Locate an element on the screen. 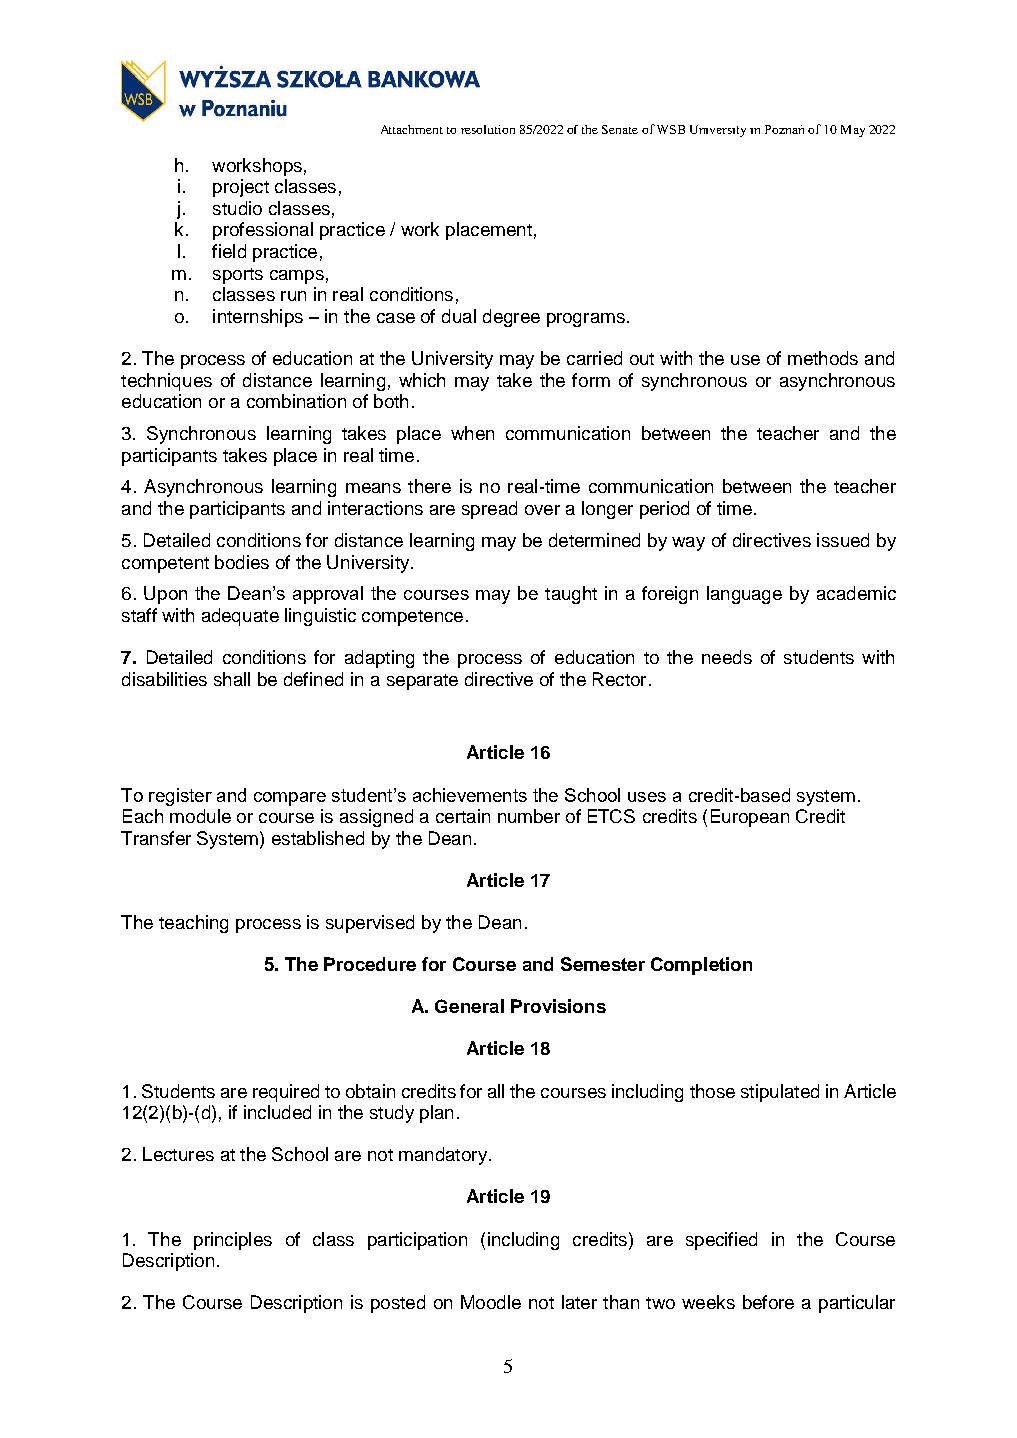 Image resolution: width=1017 pixels, height=1438 pixels. before is located at coordinates (768, 1302).
